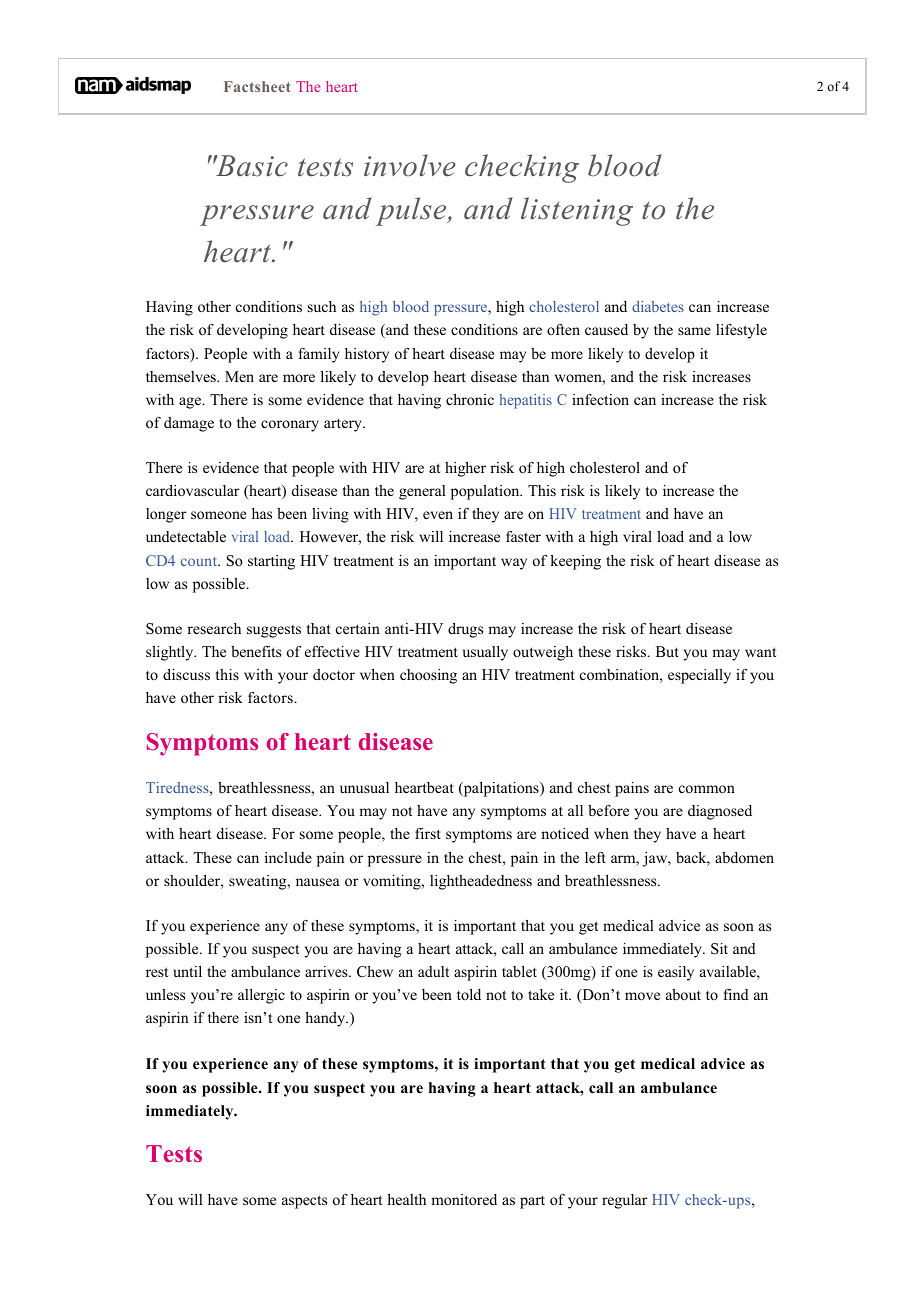 The height and width of the page is (1308, 924). What do you see at coordinates (322, 306) in the page?
I see `such` at bounding box center [322, 306].
